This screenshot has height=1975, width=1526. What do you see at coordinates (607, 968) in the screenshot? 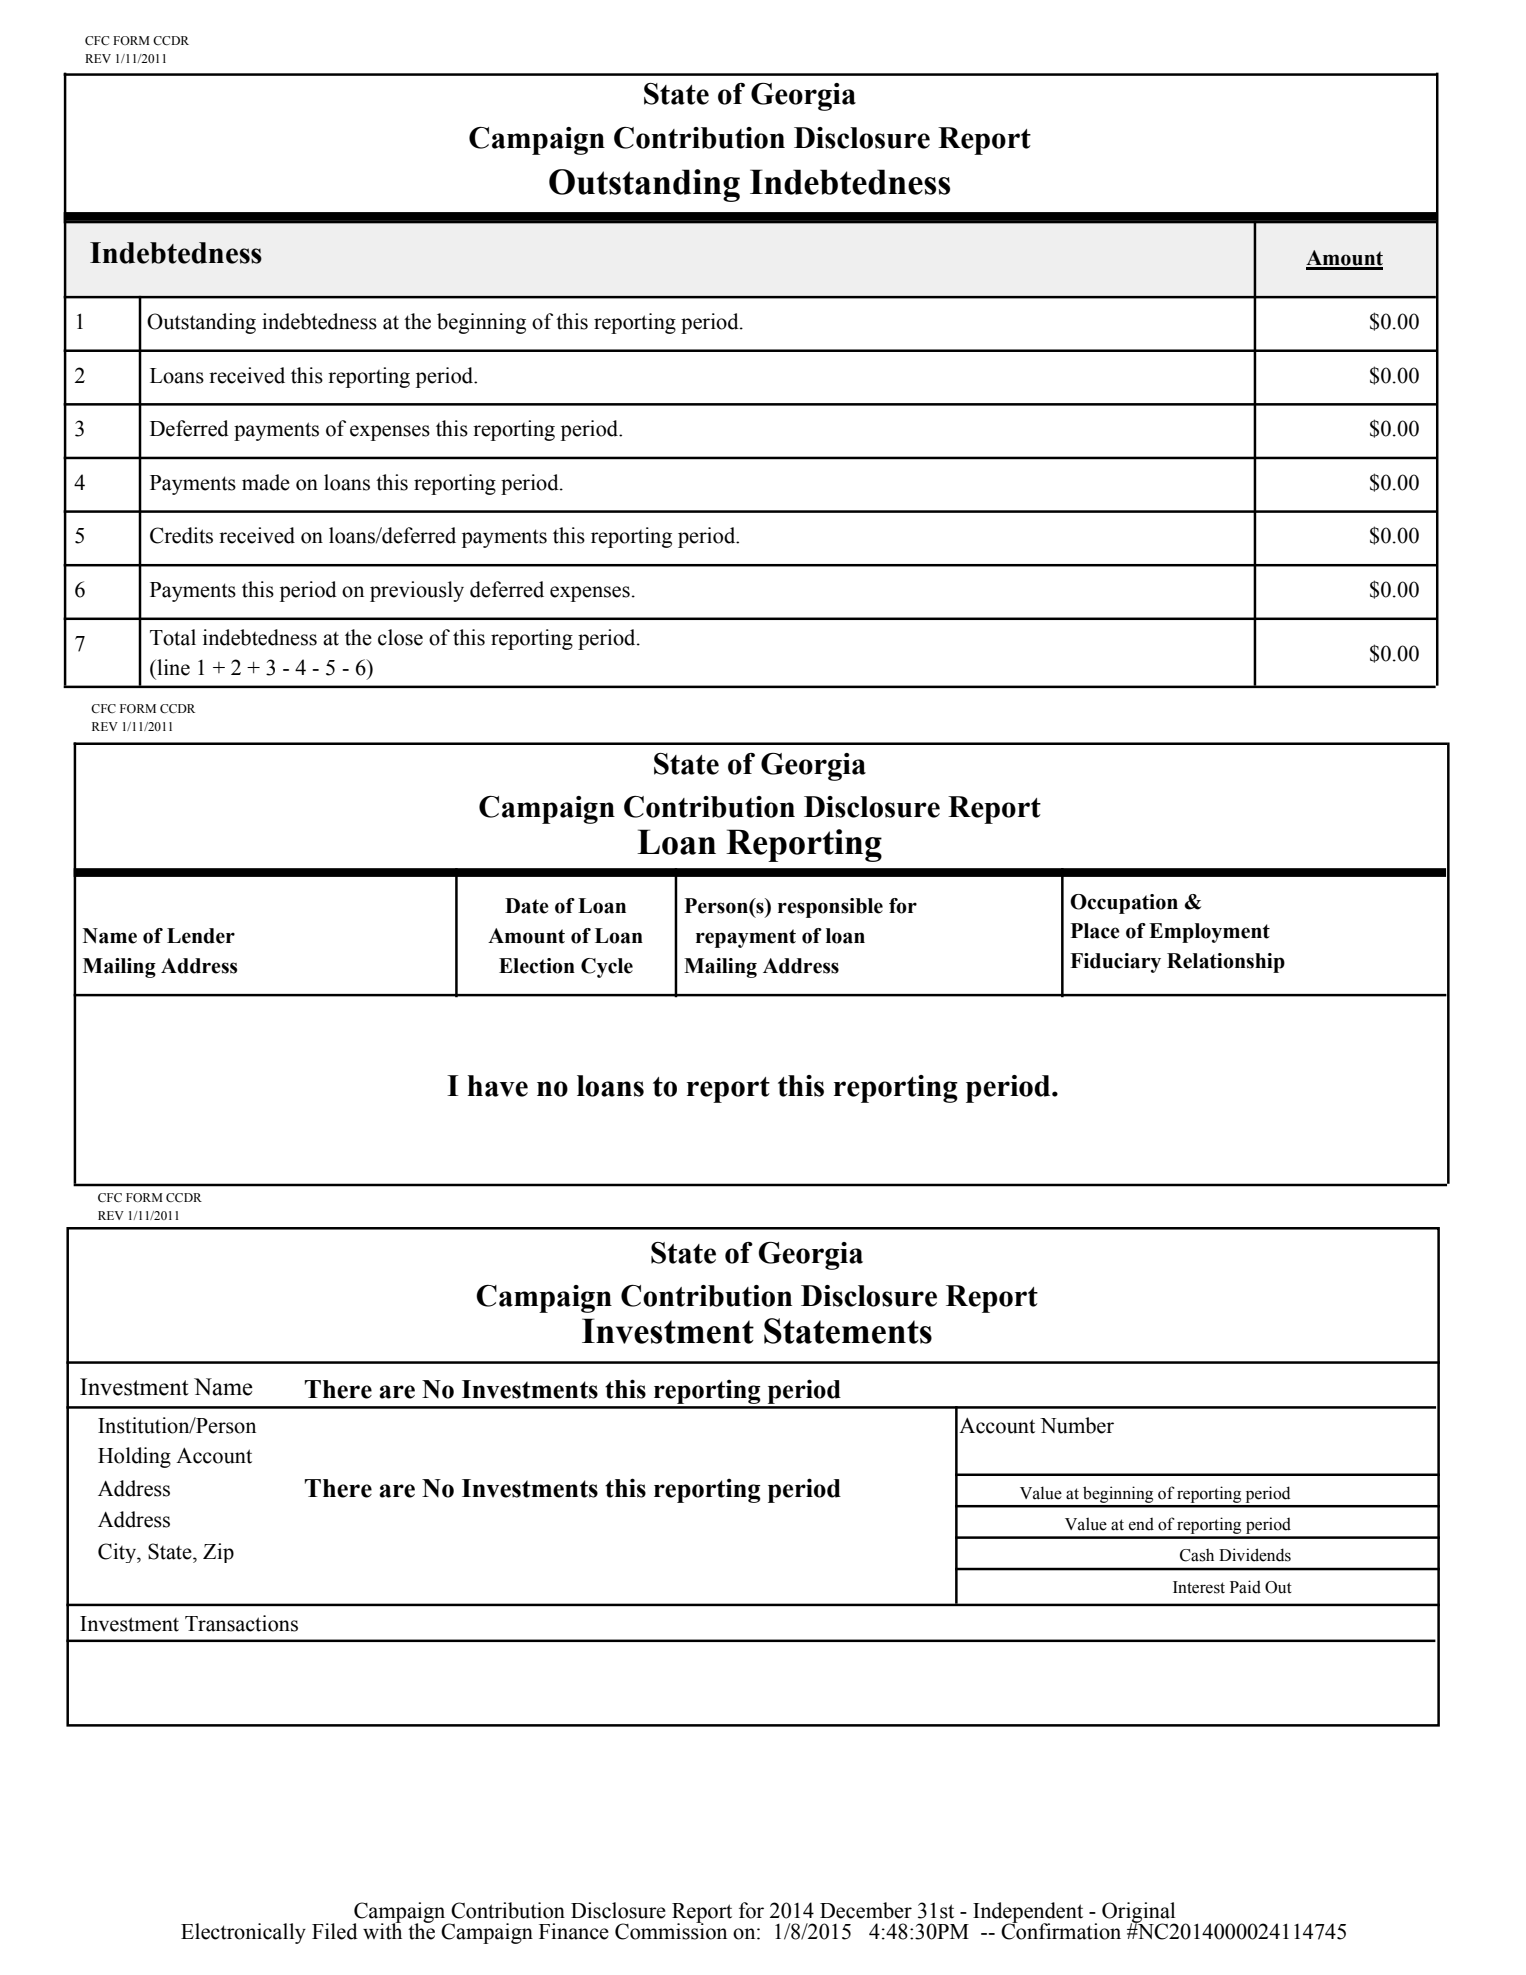
I see `Cycle` at bounding box center [607, 968].
